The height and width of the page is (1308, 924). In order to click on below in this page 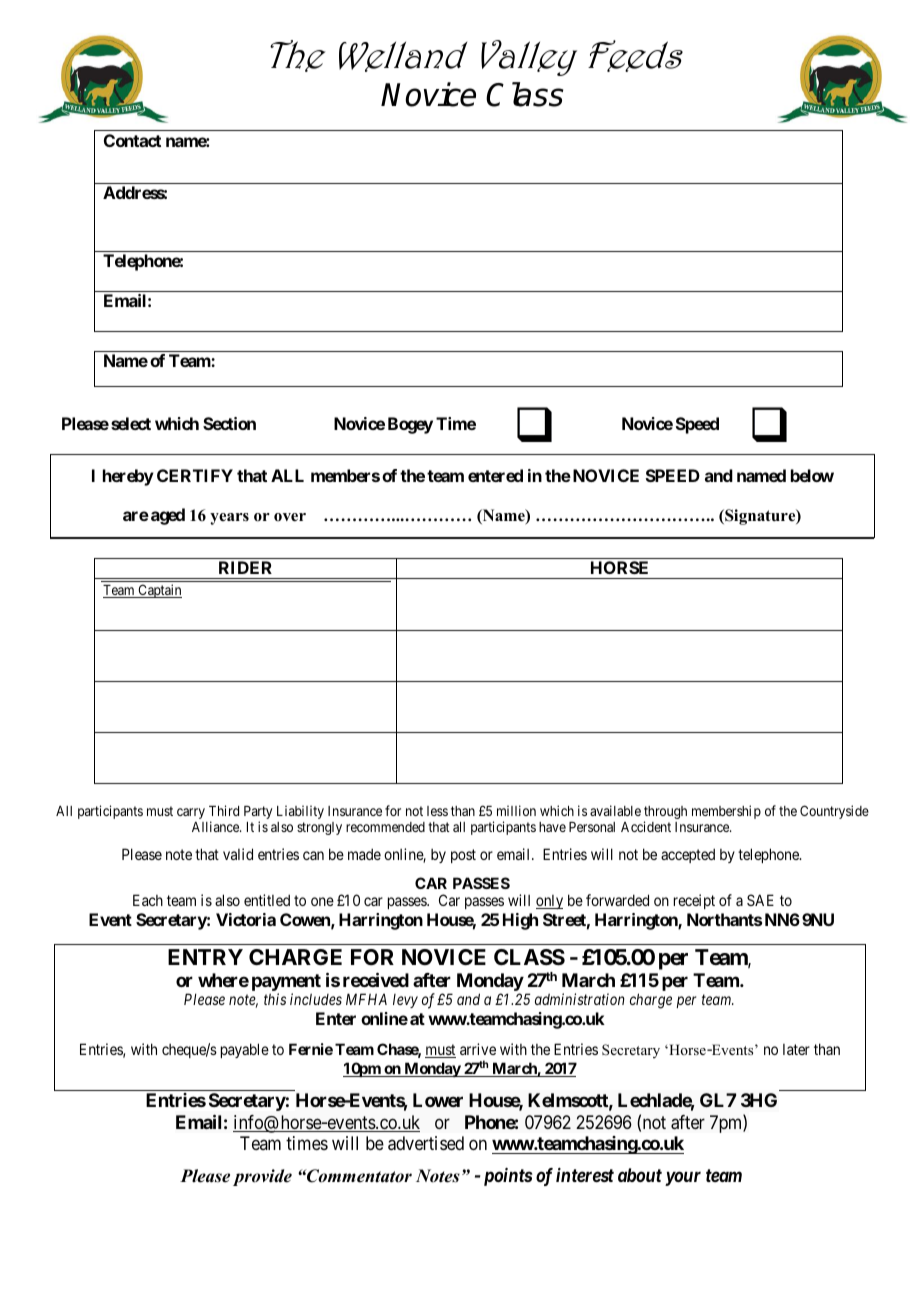, I will do `click(812, 475)`.
